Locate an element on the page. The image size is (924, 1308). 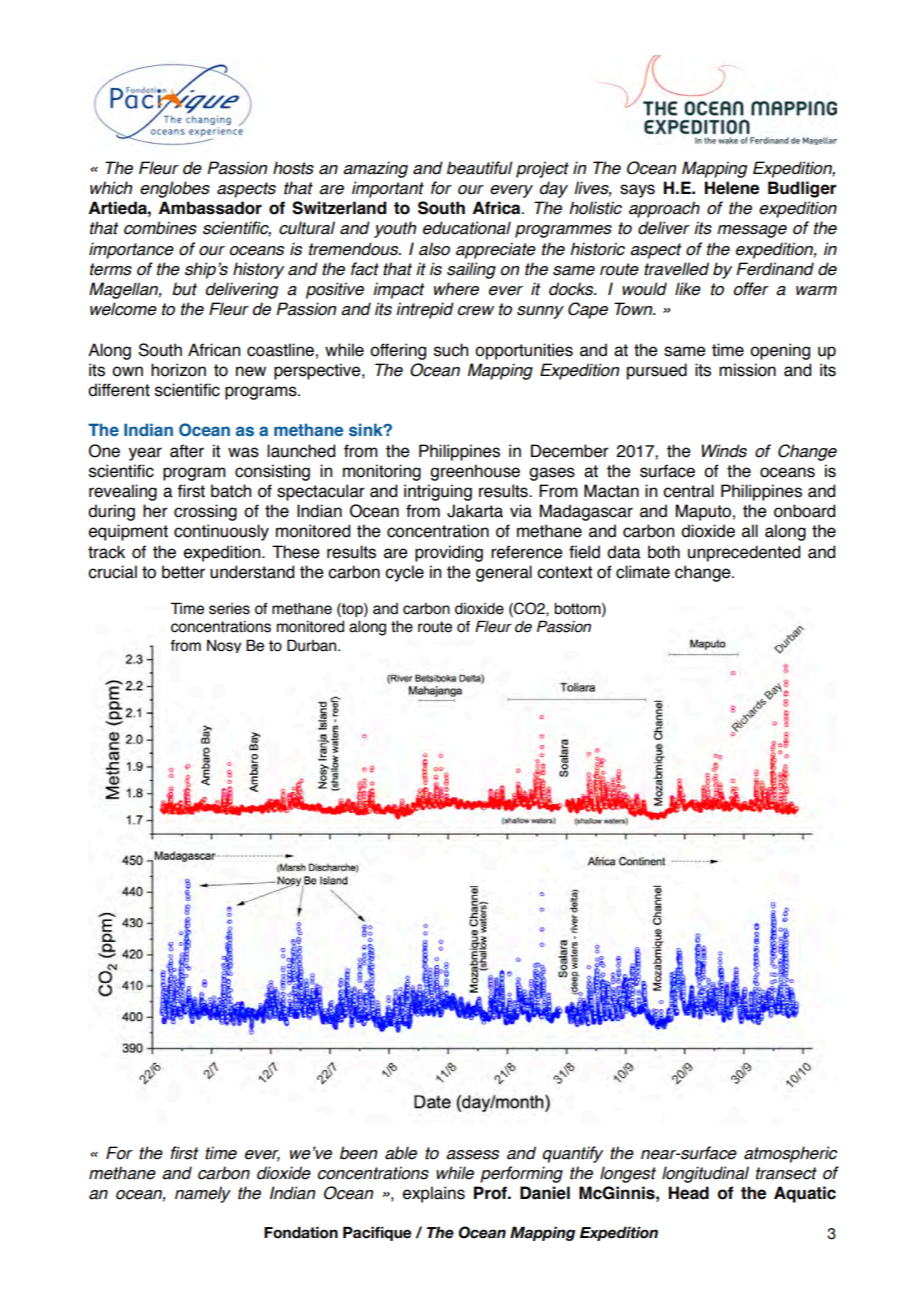
unprecedented is located at coordinates (744, 553).
